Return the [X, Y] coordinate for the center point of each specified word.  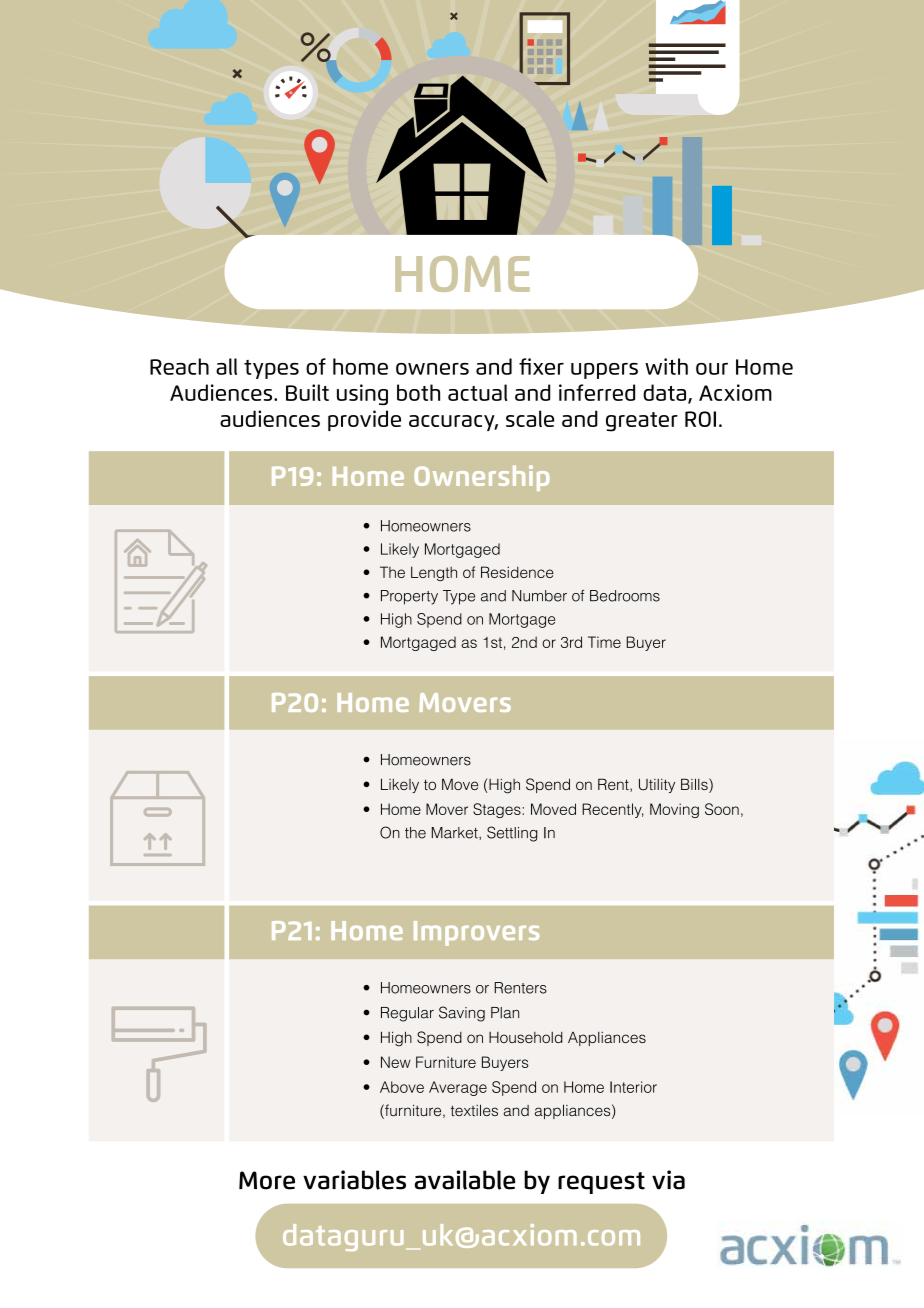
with [666, 366]
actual [477, 392]
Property [409, 597]
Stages [498, 810]
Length [434, 573]
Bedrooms [625, 596]
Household [526, 1037]
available [465, 1180]
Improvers [476, 933]
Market [456, 833]
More [267, 1180]
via [668, 1180]
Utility [657, 785]
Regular [407, 1014]
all [226, 366]
